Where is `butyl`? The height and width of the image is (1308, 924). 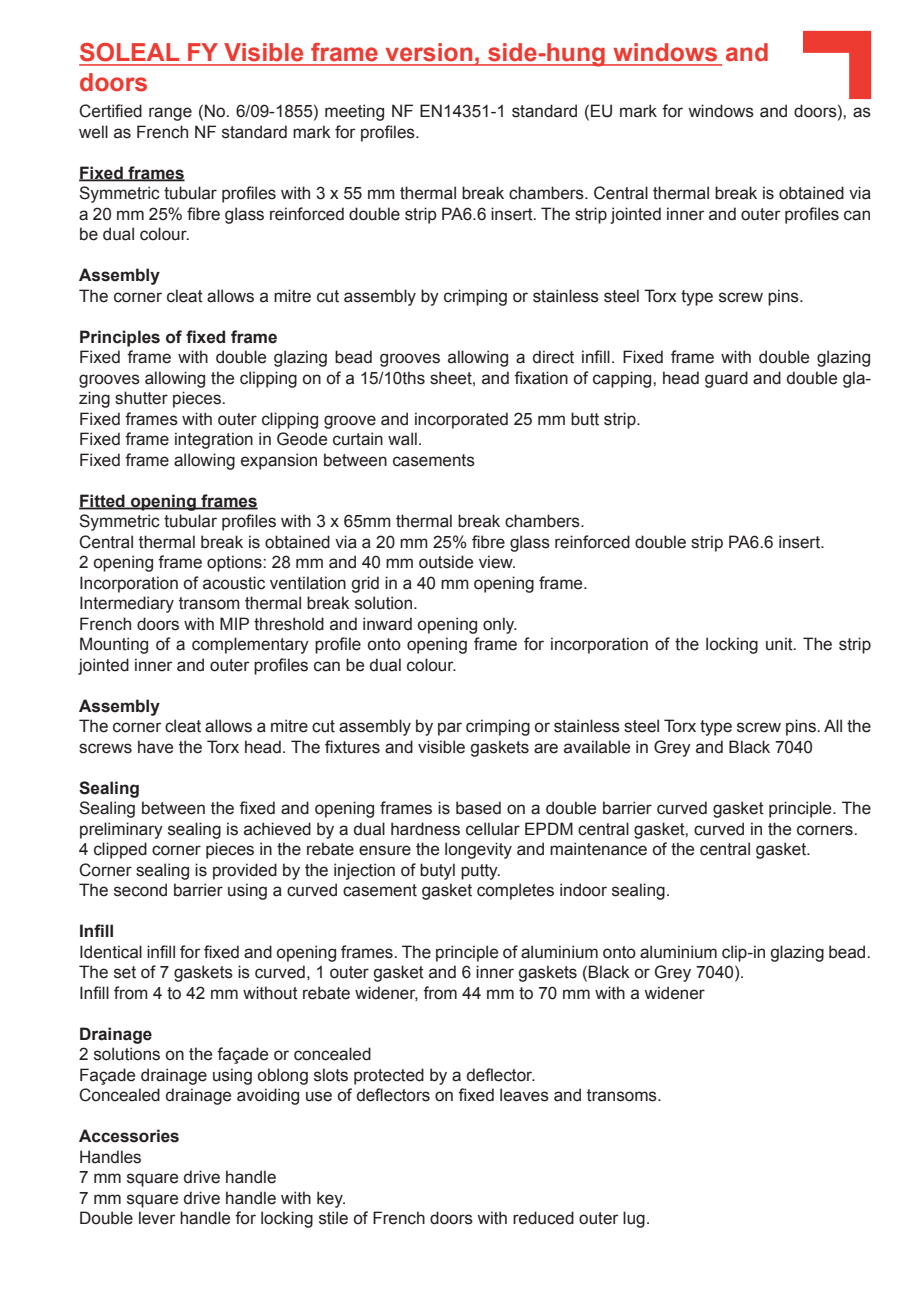
butyl is located at coordinates (437, 871).
